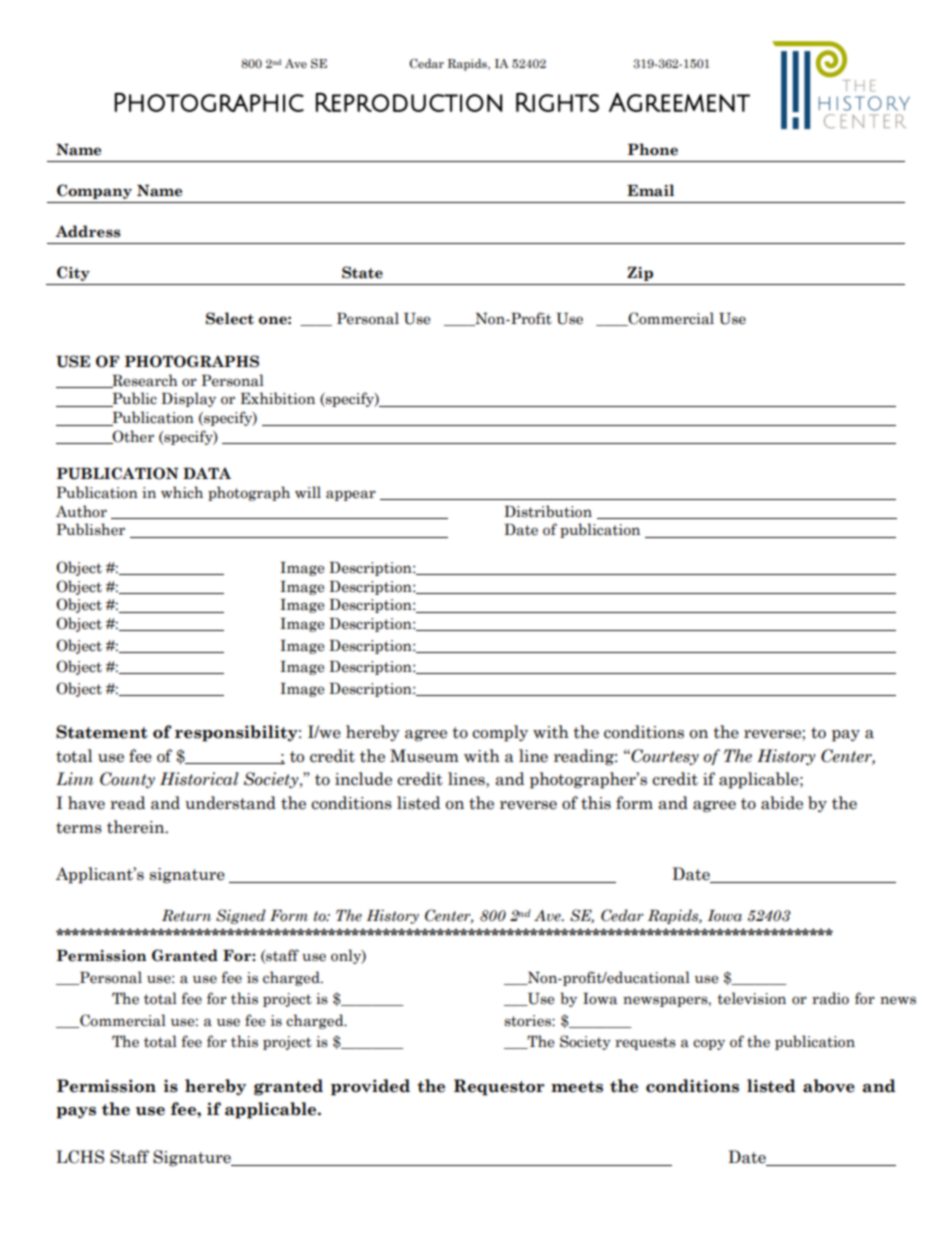 This document has width=952, height=1233. I want to click on Company, so click(94, 191).
